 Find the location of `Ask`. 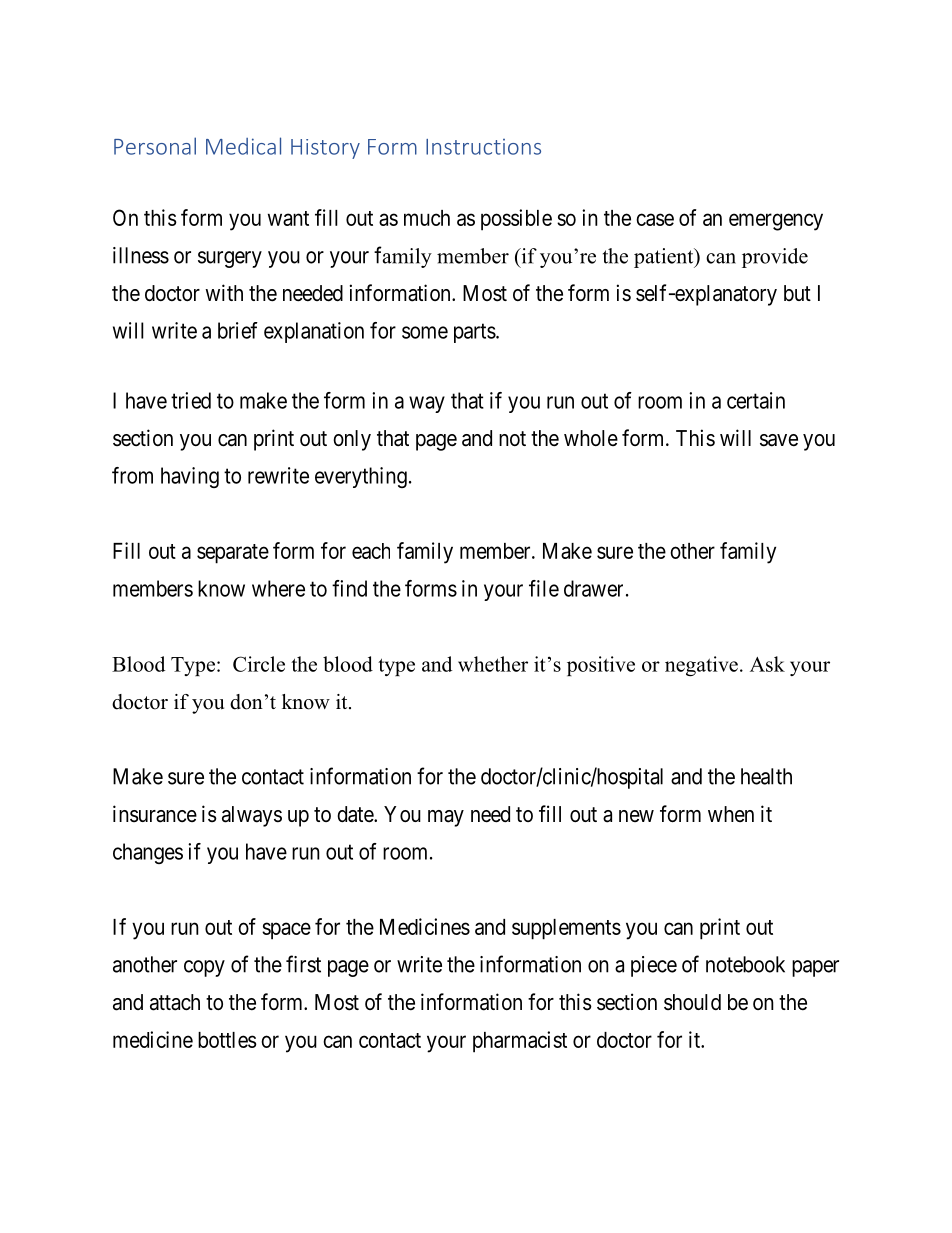

Ask is located at coordinates (767, 664).
